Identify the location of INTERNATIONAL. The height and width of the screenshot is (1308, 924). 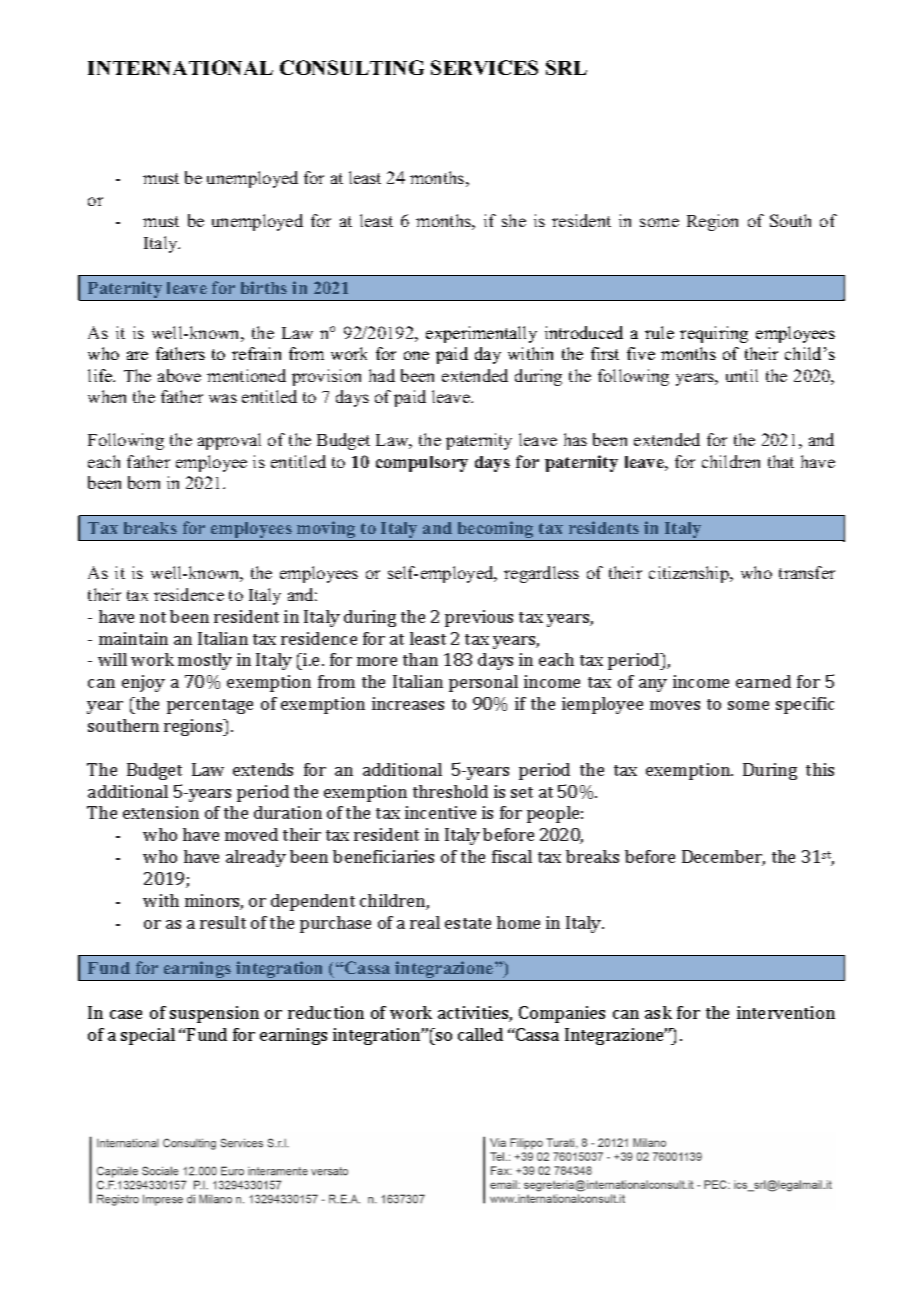
(180, 67).
